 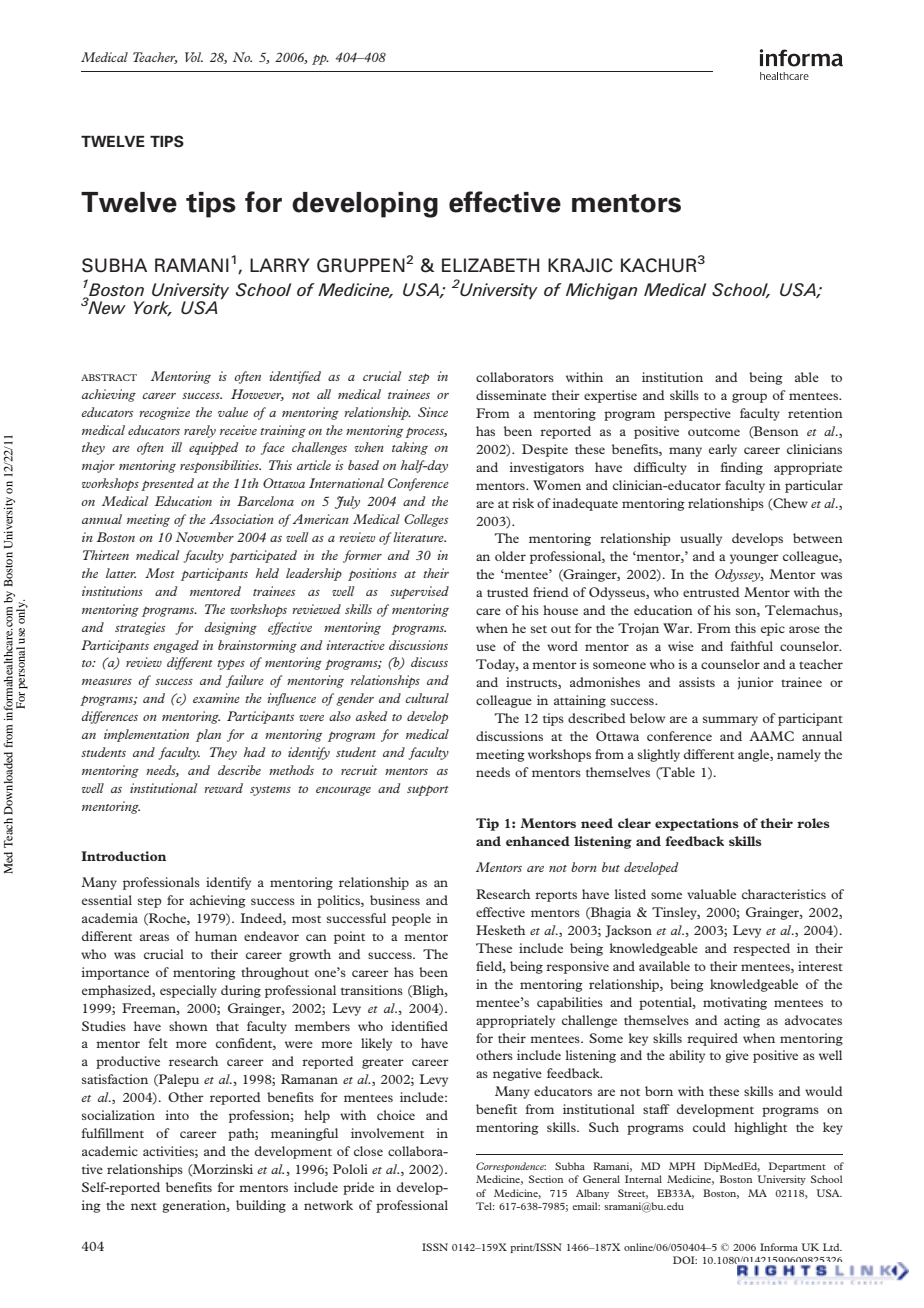 What do you see at coordinates (152, 308) in the page?
I see `York` at bounding box center [152, 308].
